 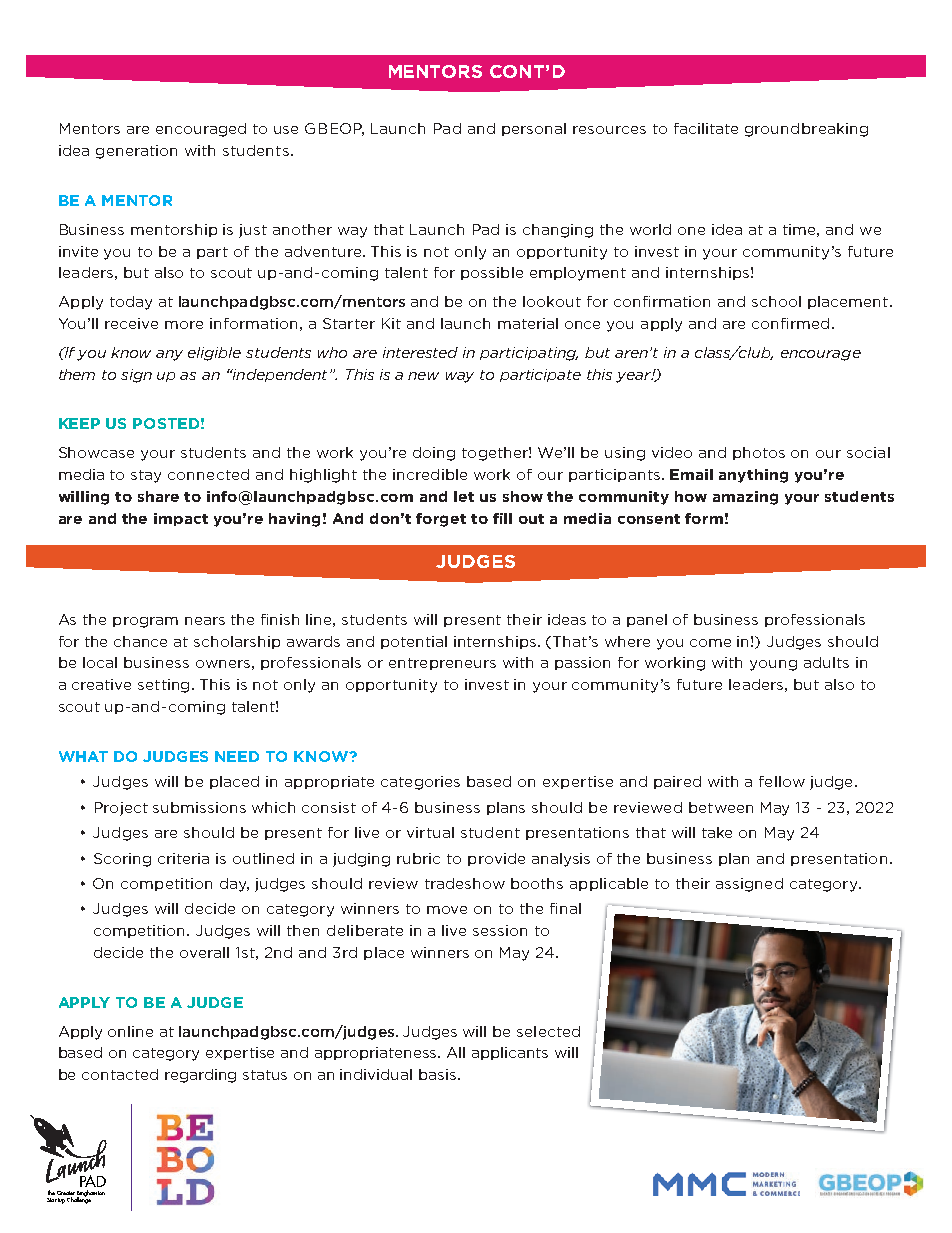 What do you see at coordinates (548, 1031) in the document?
I see `selected` at bounding box center [548, 1031].
